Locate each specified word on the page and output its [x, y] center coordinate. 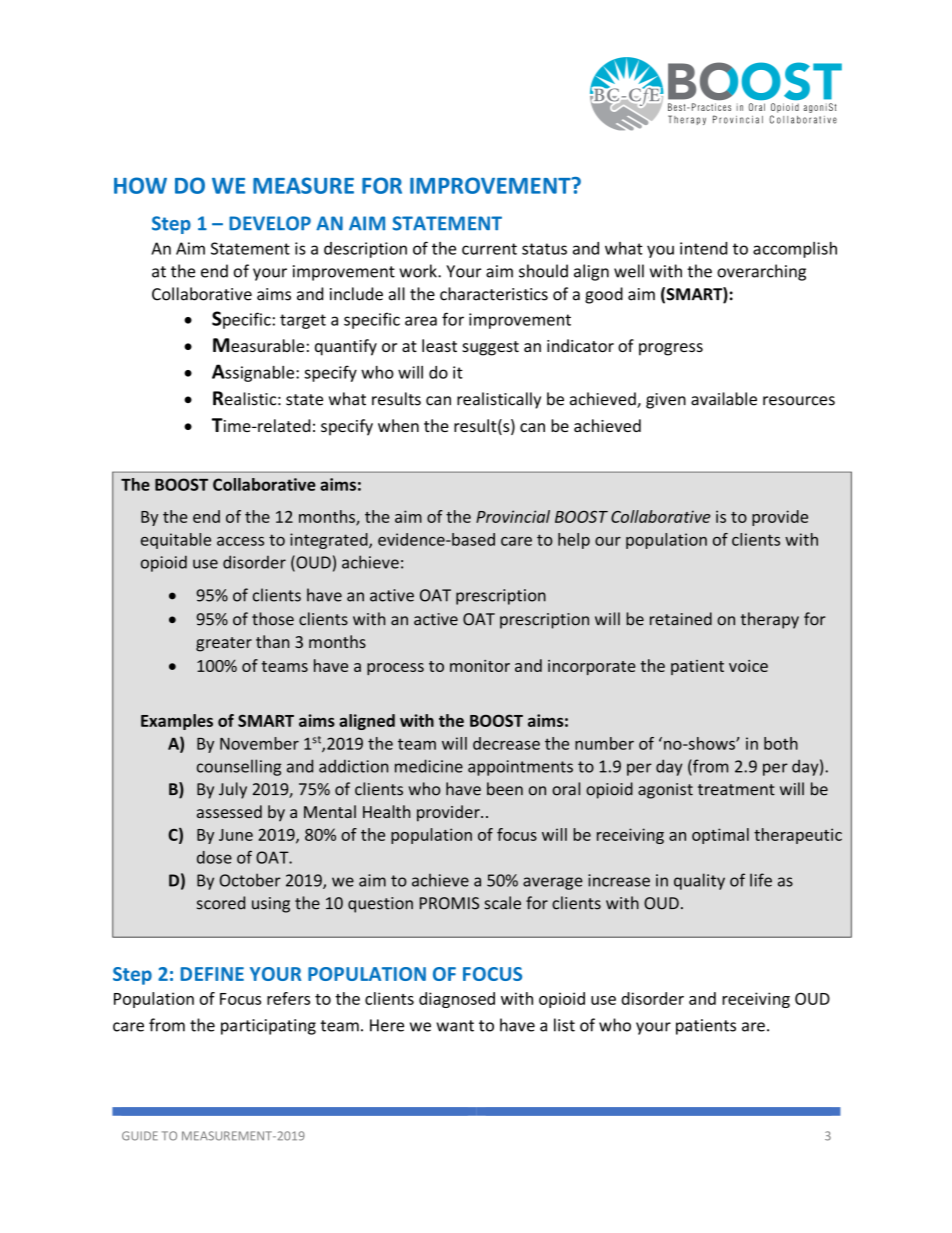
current [489, 249]
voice [748, 666]
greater [224, 644]
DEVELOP [270, 223]
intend [703, 248]
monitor [480, 666]
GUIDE [140, 1136]
